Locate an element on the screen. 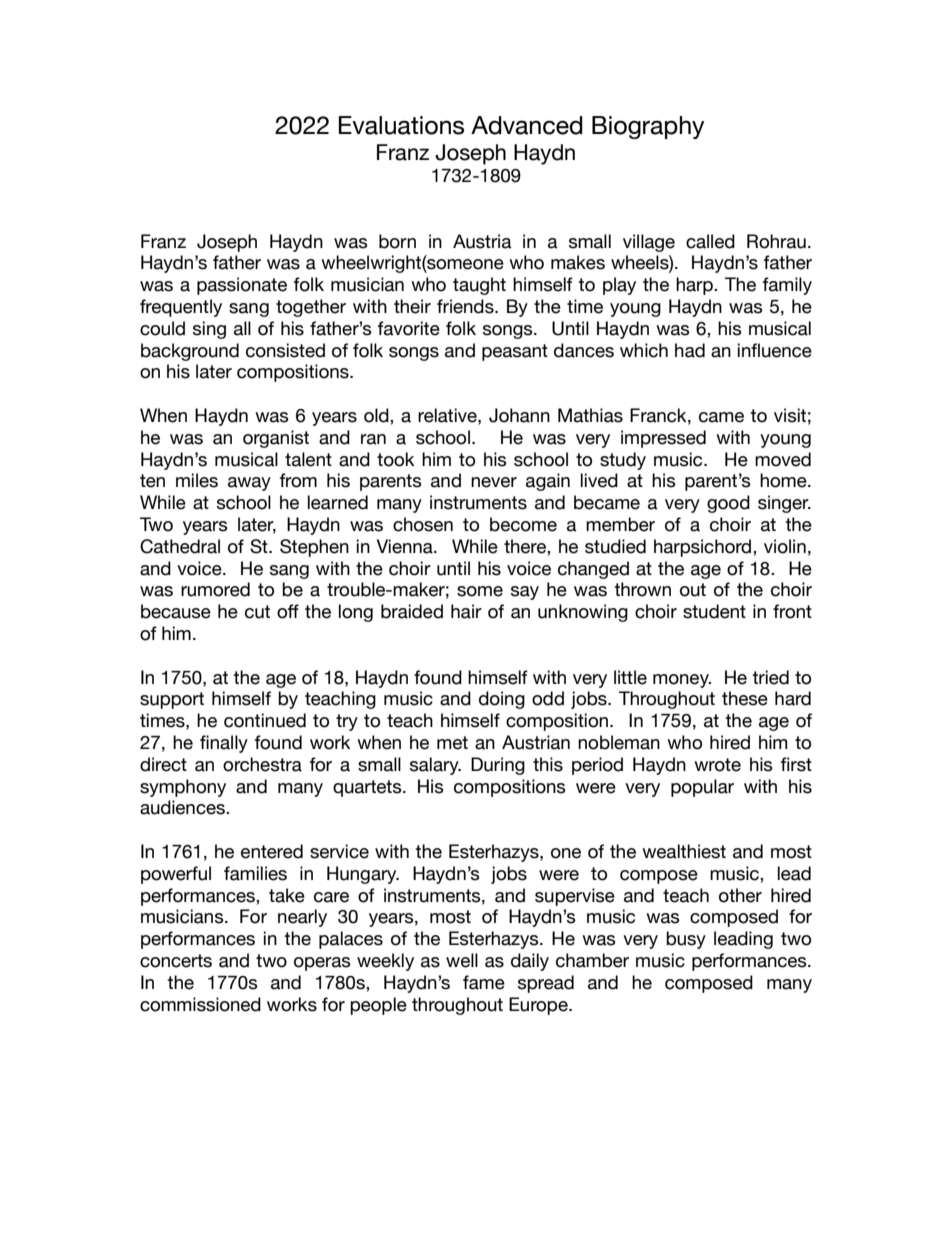  busy is located at coordinates (686, 940).
